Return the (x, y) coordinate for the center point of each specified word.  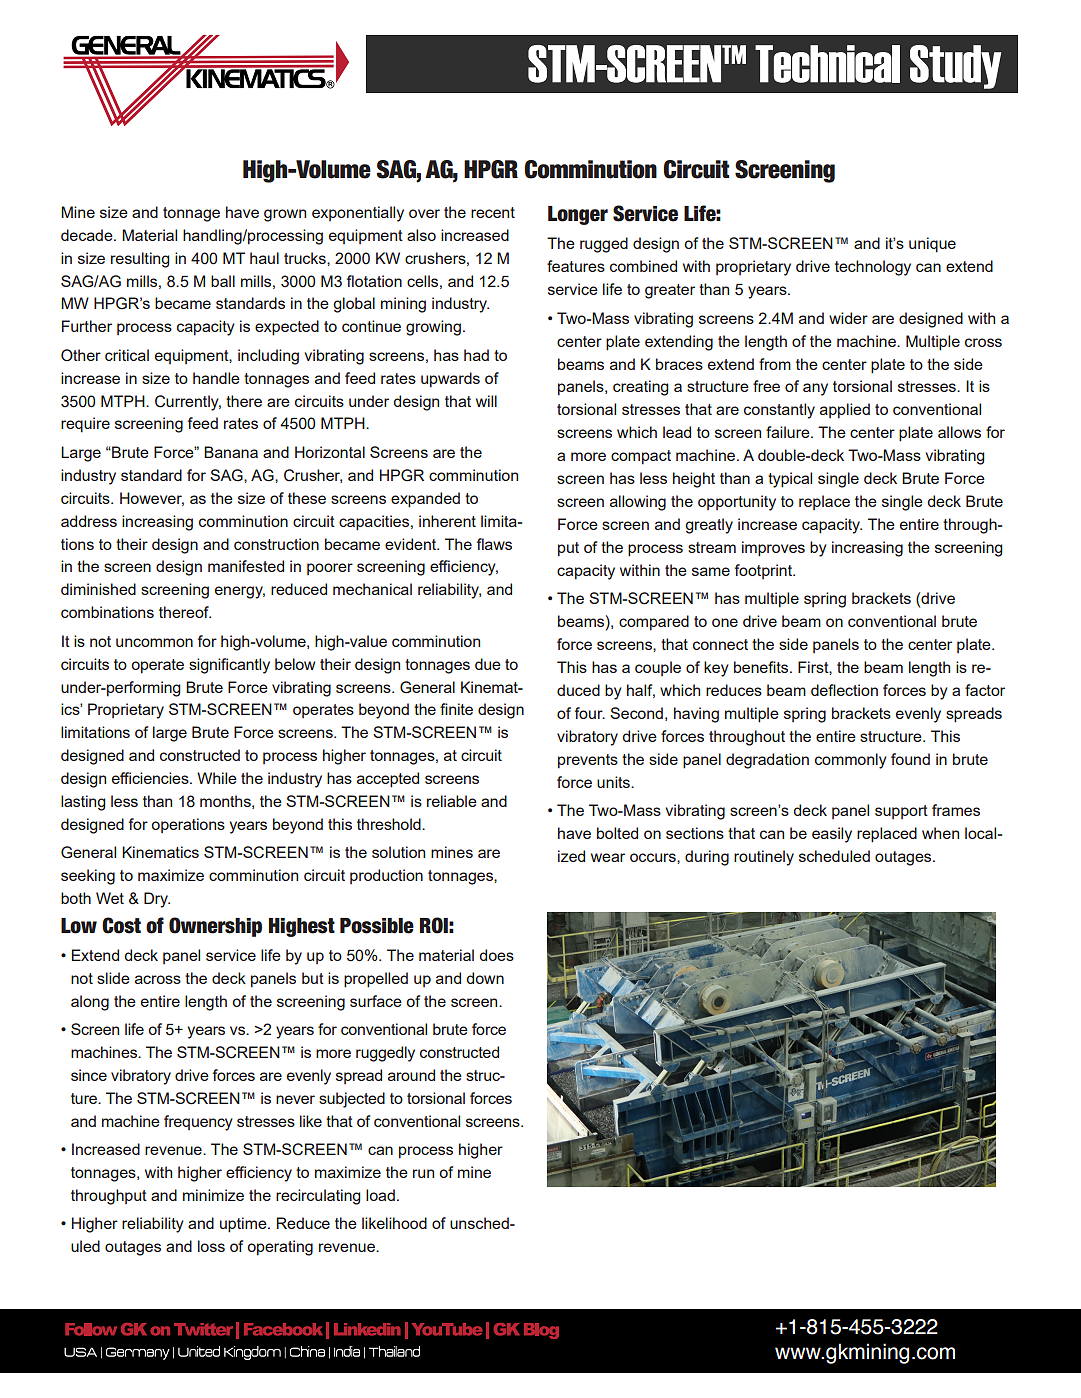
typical (790, 480)
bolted (617, 833)
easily (832, 835)
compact (641, 457)
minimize (213, 1195)
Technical (827, 64)
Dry (157, 900)
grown (285, 215)
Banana (231, 452)
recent (493, 212)
